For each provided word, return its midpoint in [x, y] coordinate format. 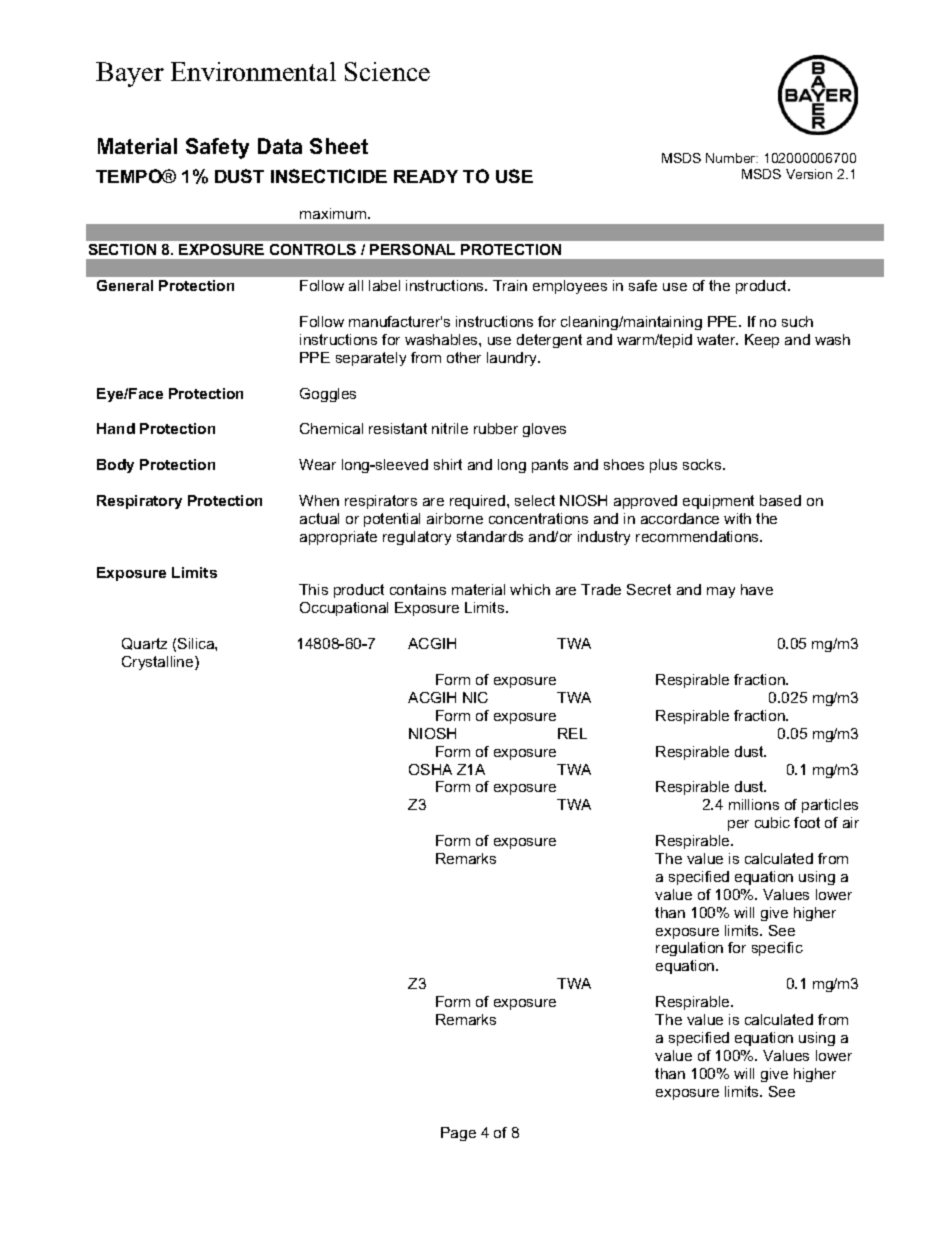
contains [418, 589]
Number [732, 158]
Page [458, 1134]
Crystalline [159, 663]
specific [777, 949]
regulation [689, 949]
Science [387, 71]
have [757, 589]
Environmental [253, 71]
